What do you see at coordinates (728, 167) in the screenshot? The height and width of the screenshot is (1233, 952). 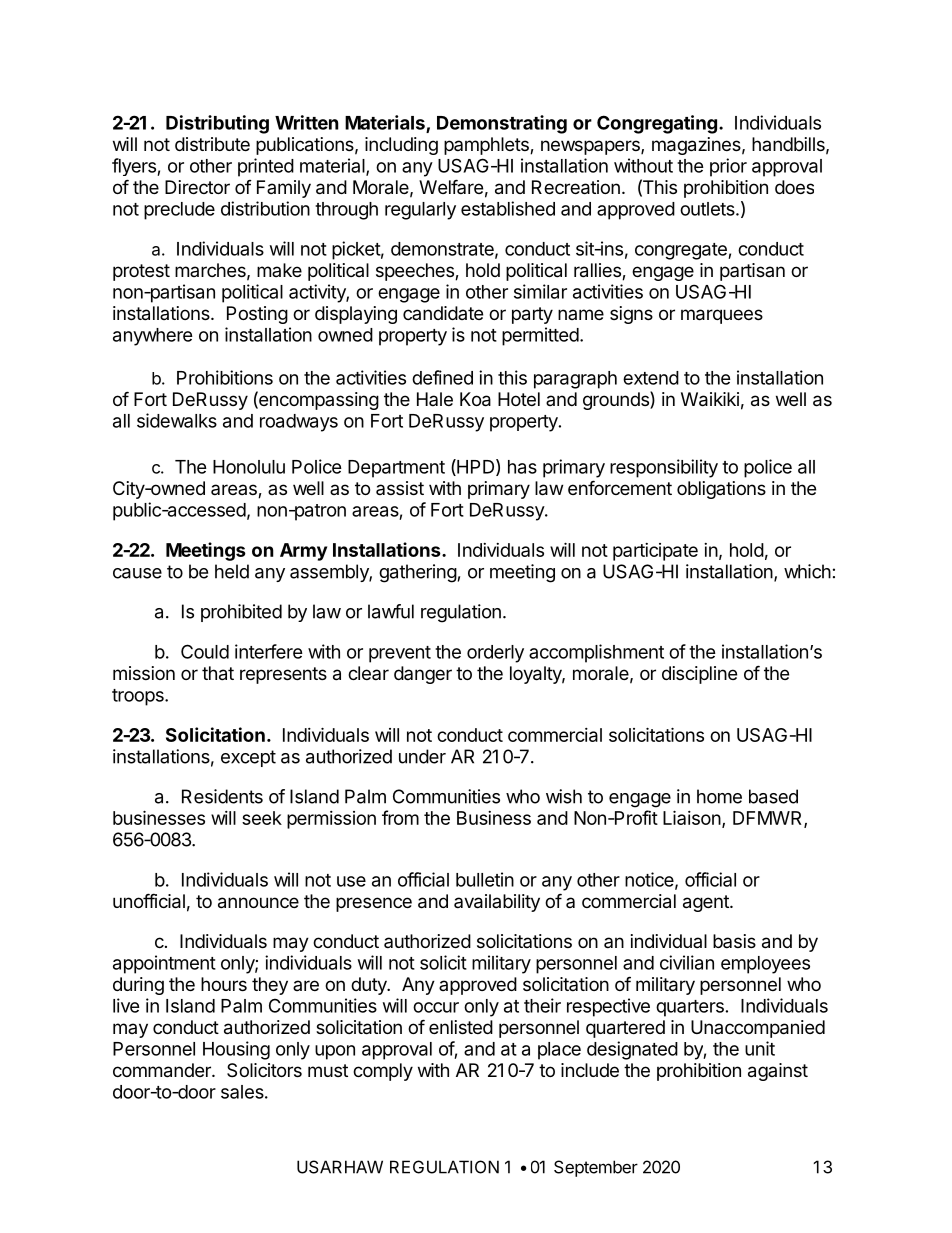 I see `prior` at bounding box center [728, 167].
